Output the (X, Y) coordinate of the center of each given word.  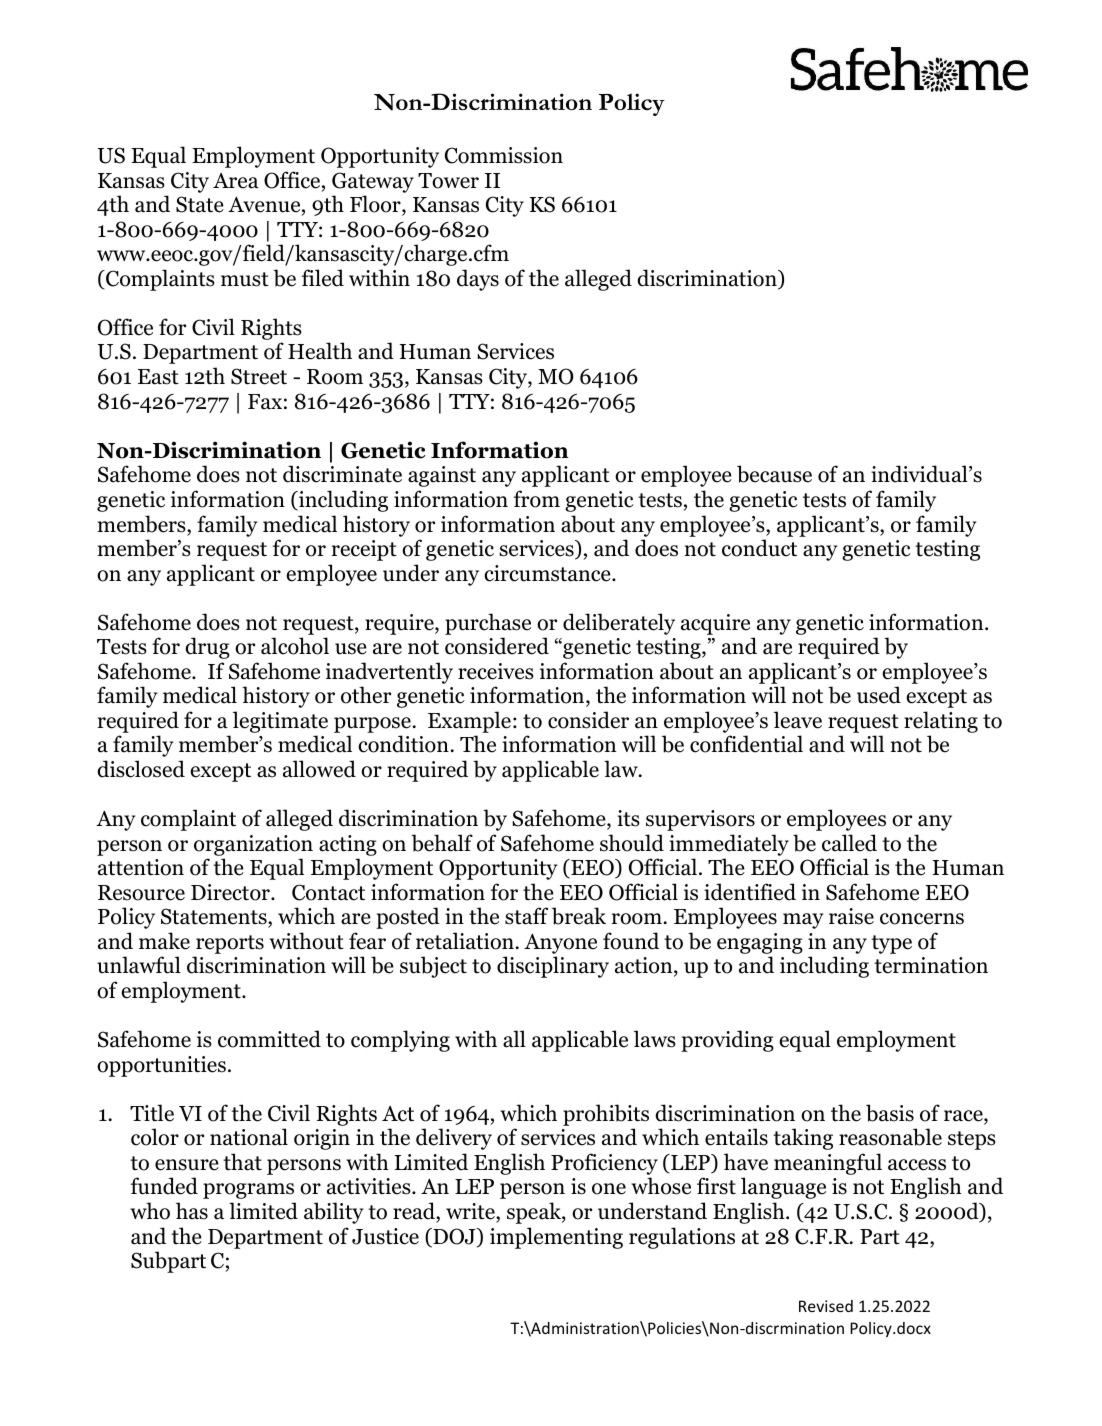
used (879, 695)
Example (469, 723)
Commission (504, 155)
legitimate (280, 723)
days (478, 280)
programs (248, 1191)
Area (236, 181)
